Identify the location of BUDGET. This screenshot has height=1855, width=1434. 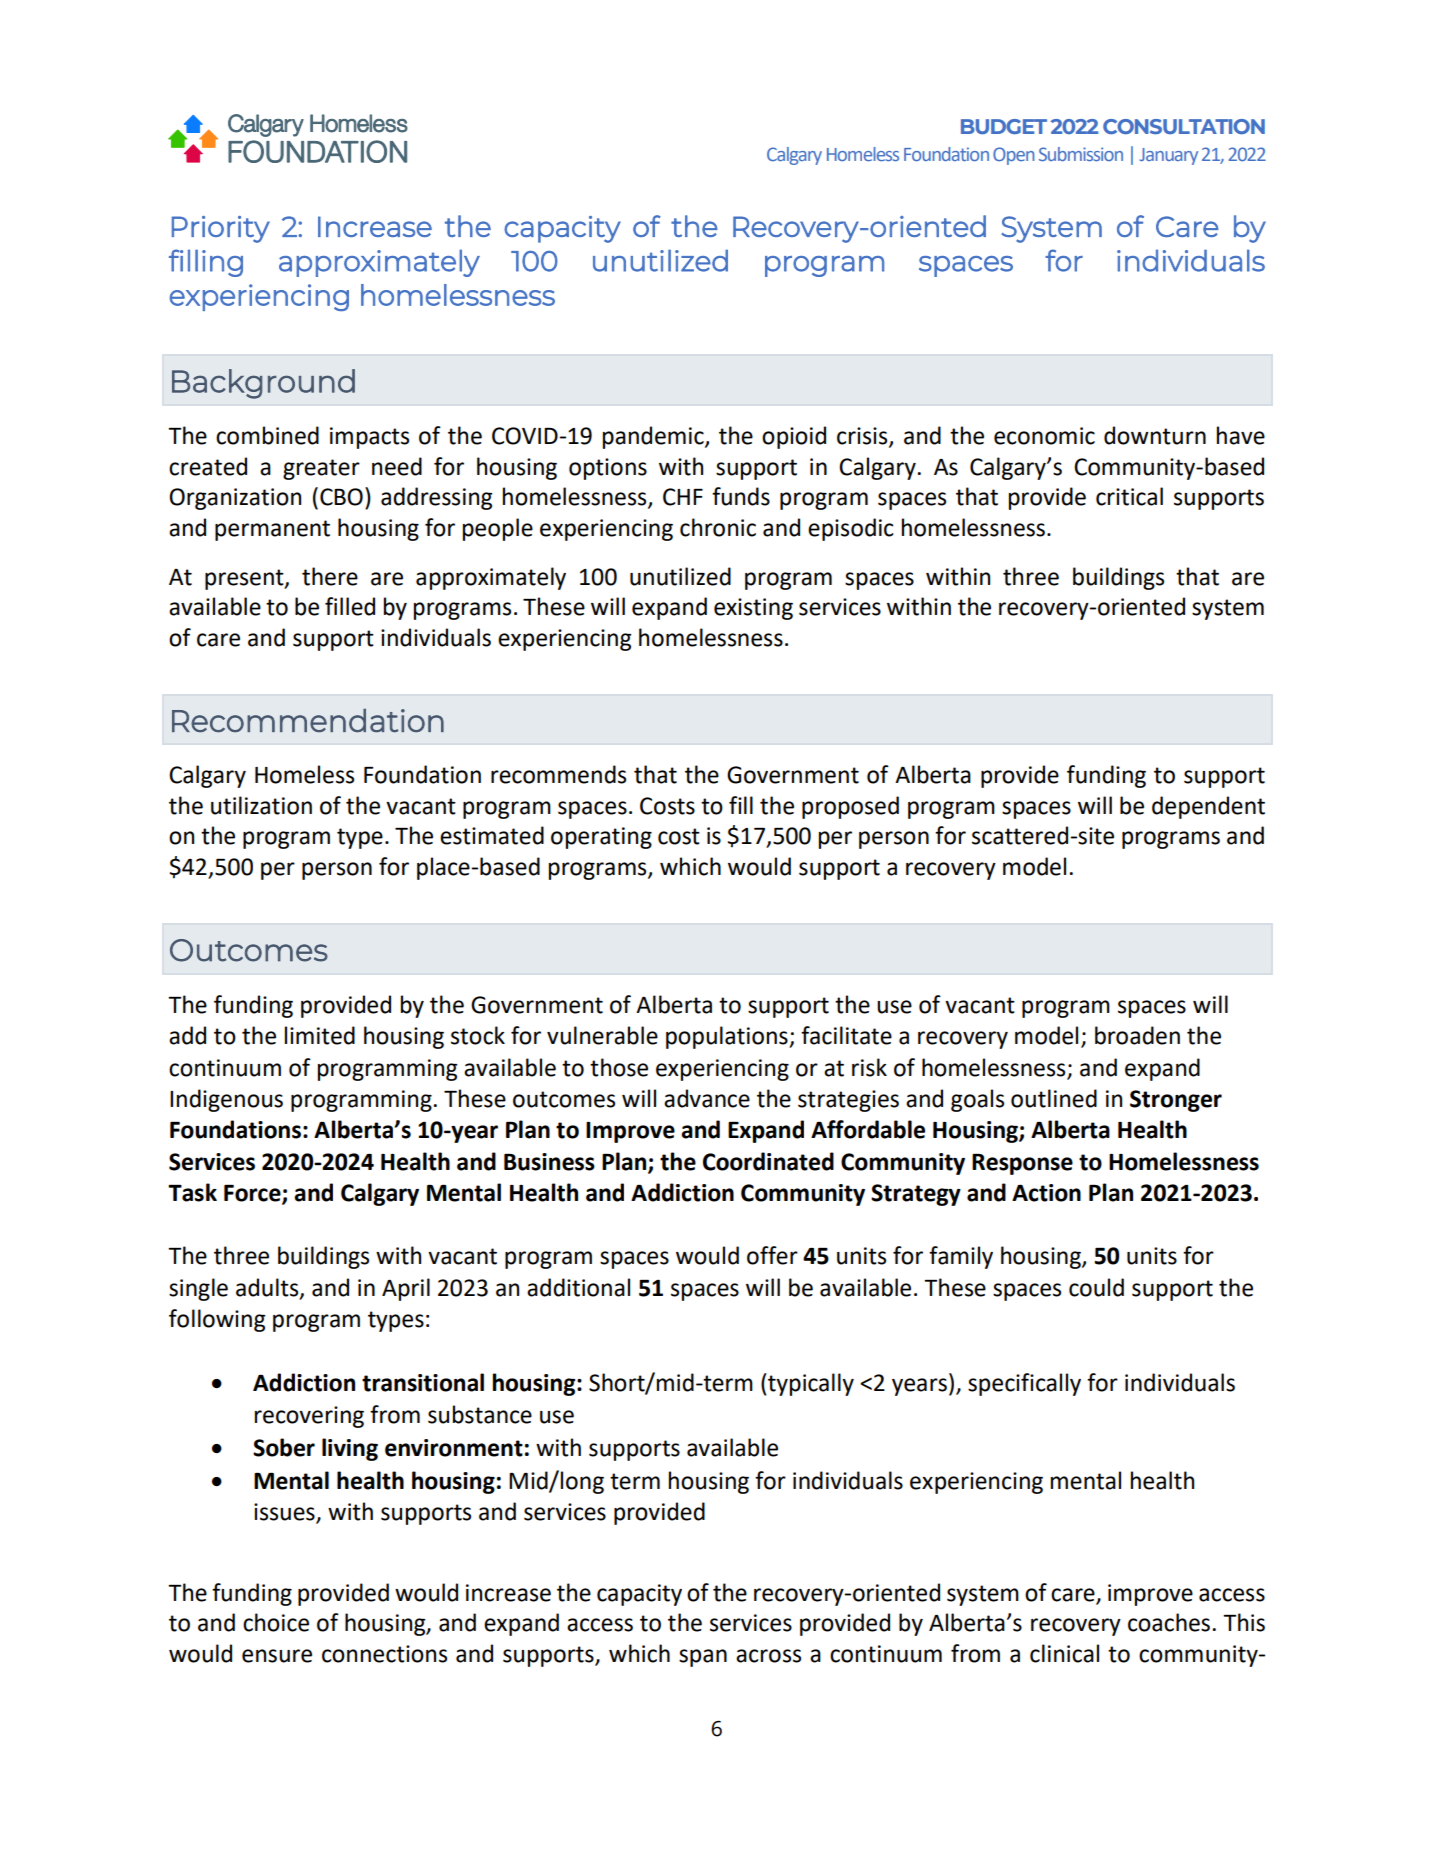
(1004, 126).
